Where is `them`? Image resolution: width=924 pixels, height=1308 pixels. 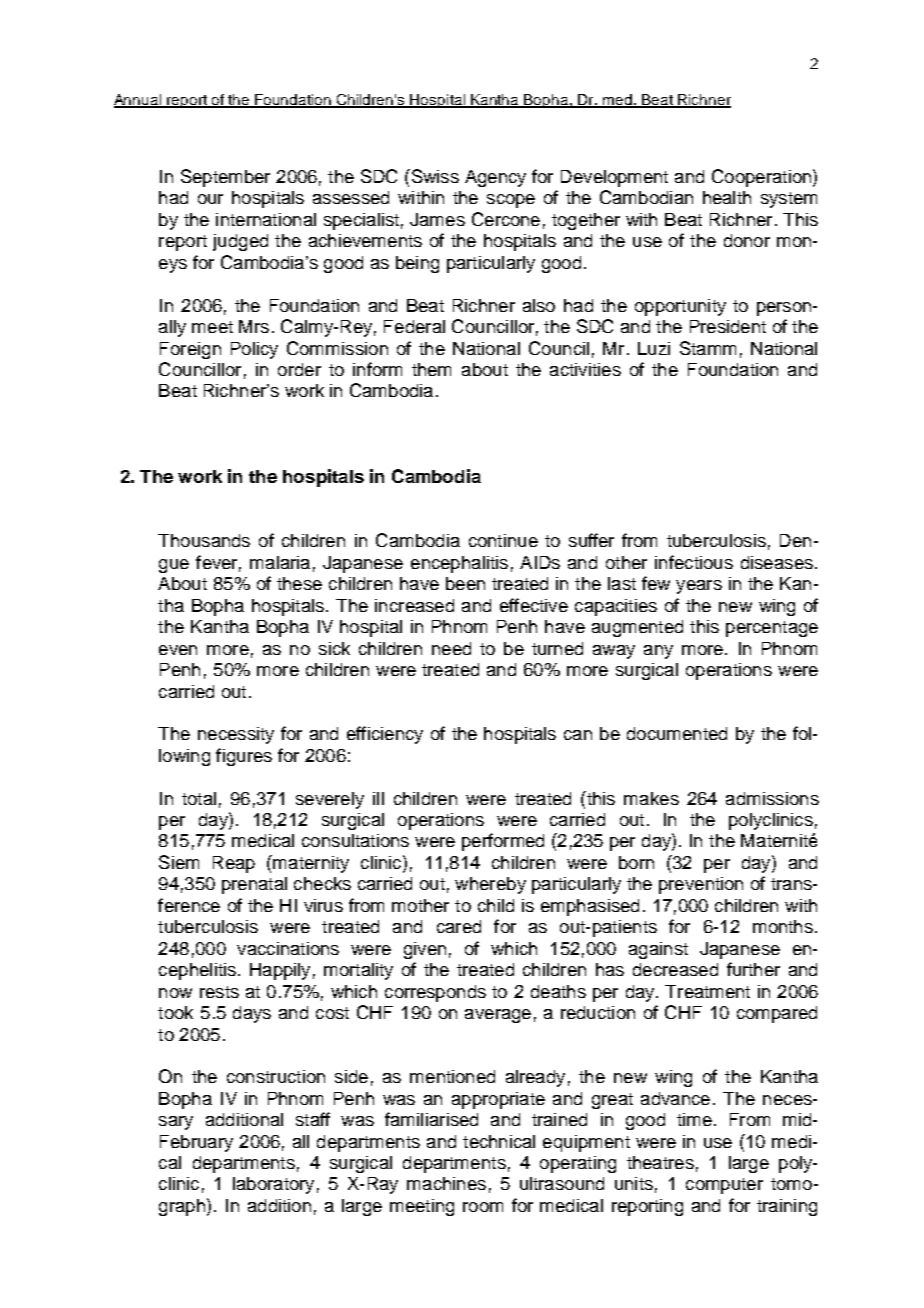
them is located at coordinates (431, 369).
